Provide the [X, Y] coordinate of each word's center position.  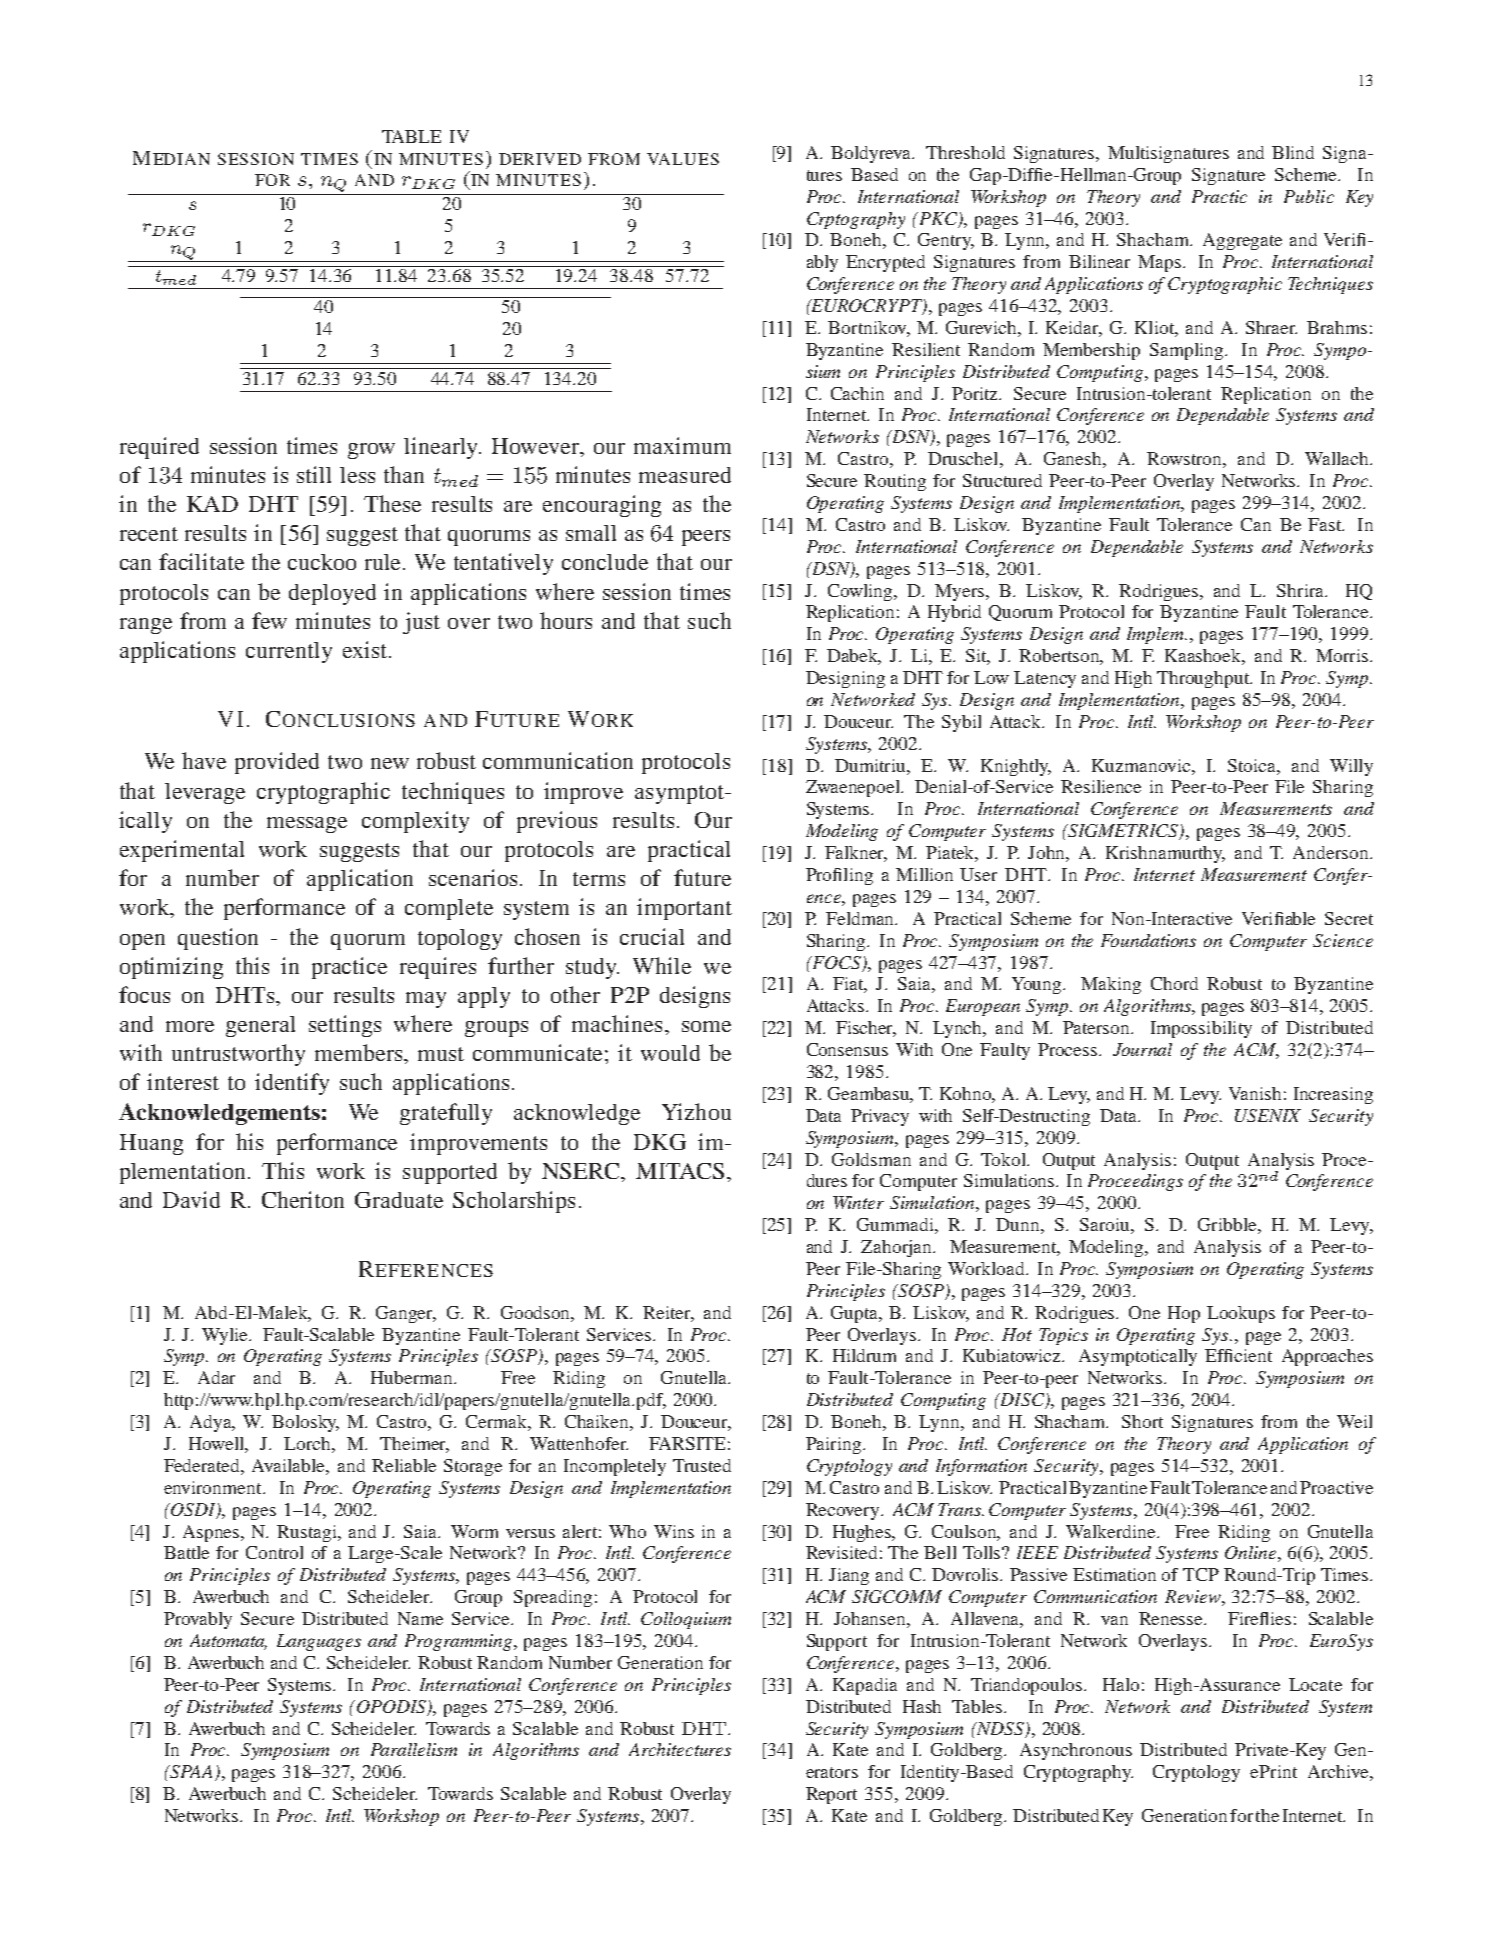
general [260, 1026]
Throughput [1204, 679]
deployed [332, 594]
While [662, 965]
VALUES [683, 159]
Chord [1174, 983]
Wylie [226, 1336]
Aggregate [1242, 241]
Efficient [1238, 1355]
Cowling [862, 592]
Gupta [856, 1314]
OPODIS [391, 1707]
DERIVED [540, 159]
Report [831, 1795]
